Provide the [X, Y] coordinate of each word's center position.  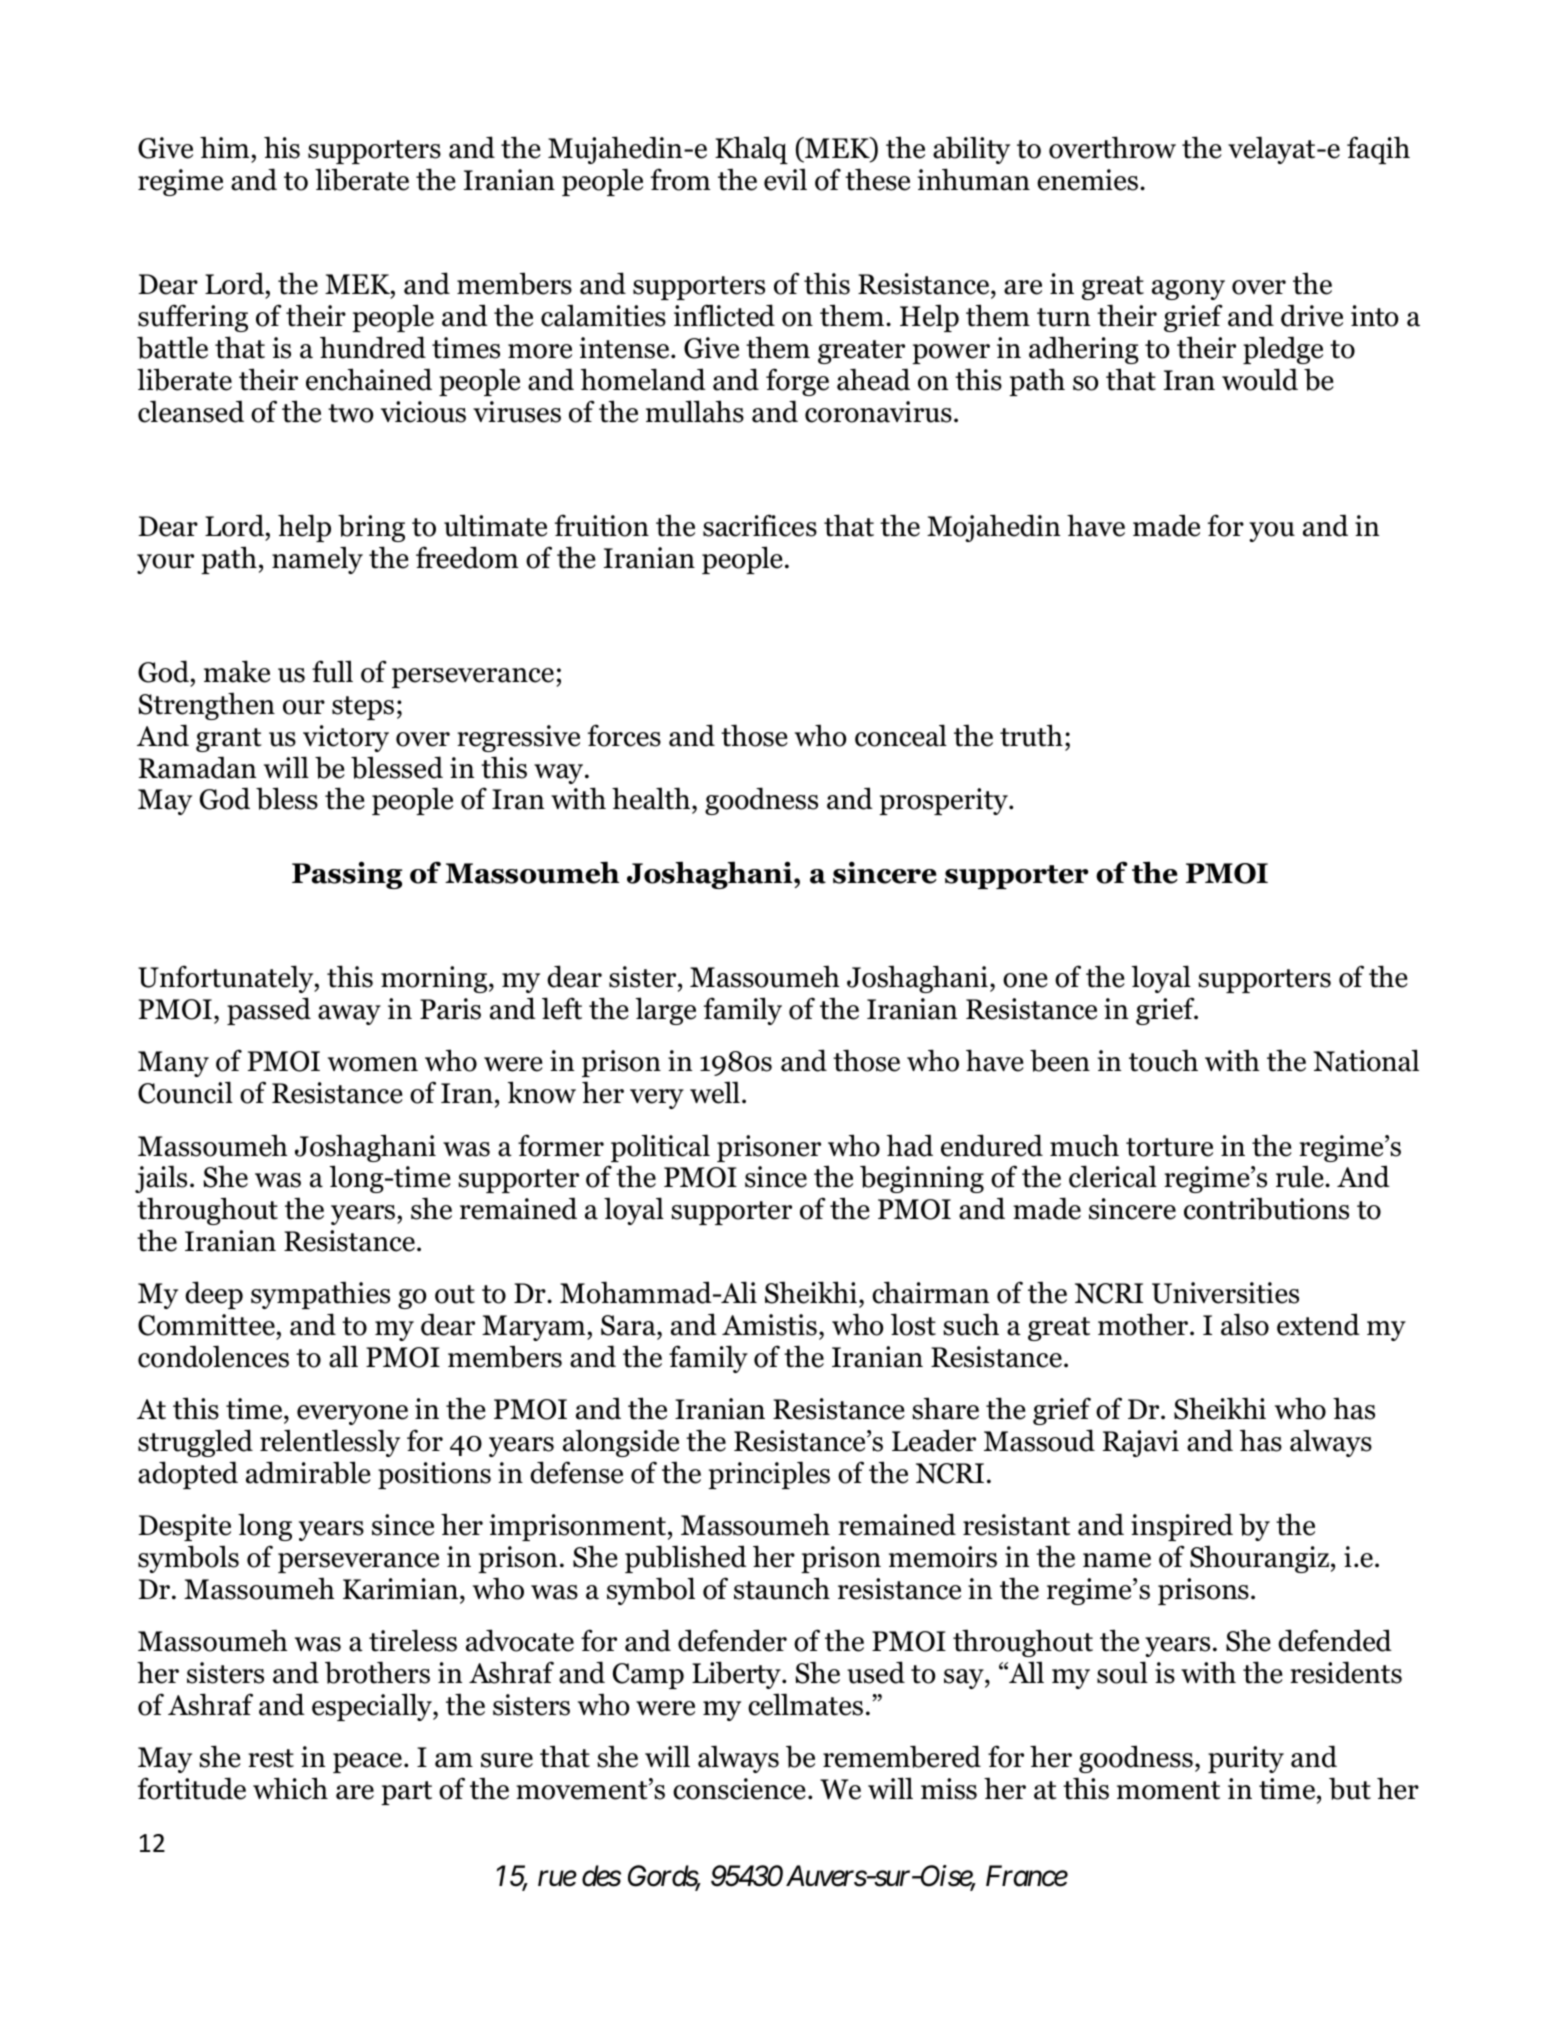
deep [214, 1295]
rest [271, 1758]
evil [785, 179]
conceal [901, 735]
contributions [1266, 1208]
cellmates [805, 1704]
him [224, 147]
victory [346, 738]
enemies [1087, 180]
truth [1031, 735]
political [660, 1148]
